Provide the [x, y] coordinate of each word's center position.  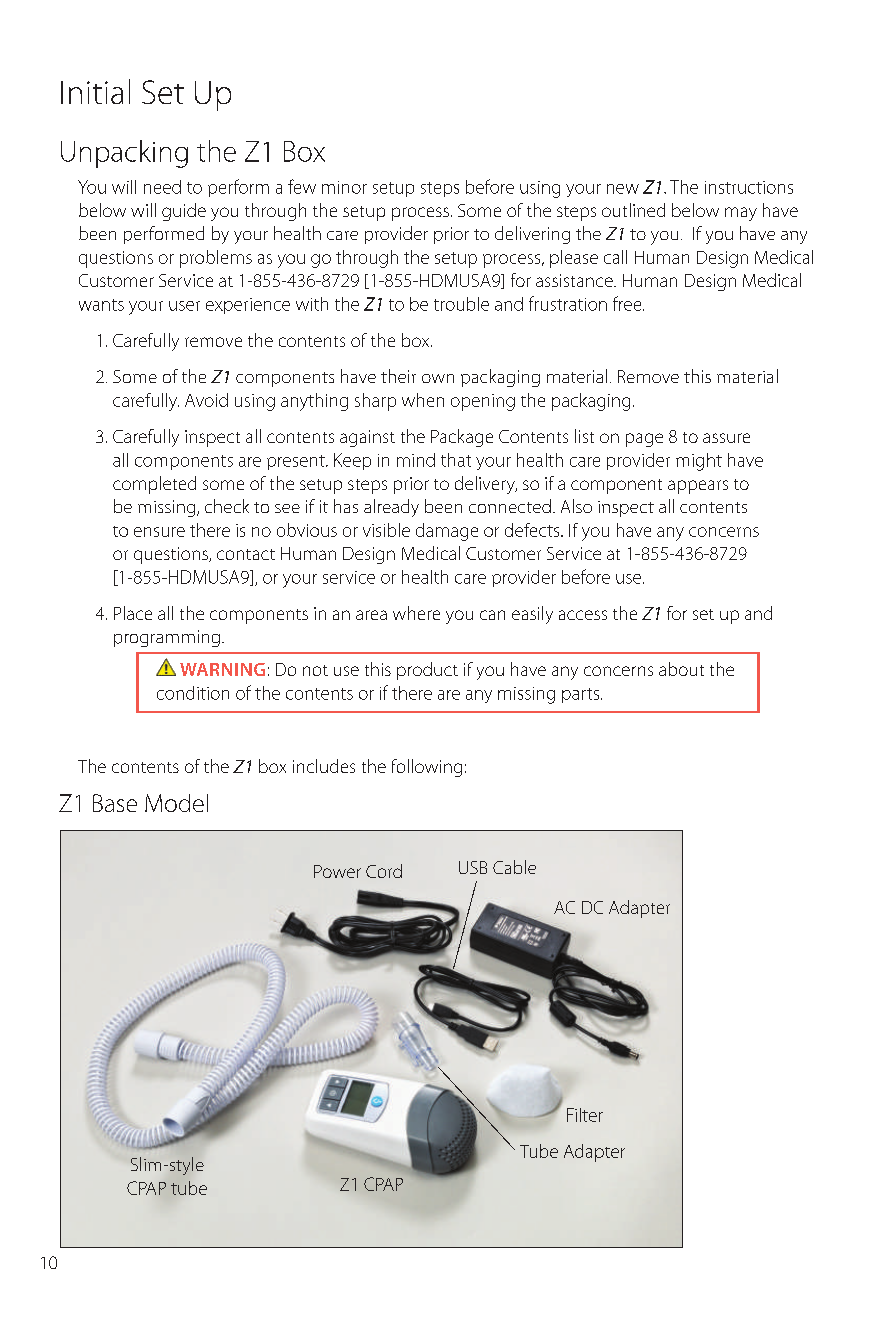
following [427, 768]
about [681, 669]
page [644, 440]
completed [154, 485]
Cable [514, 867]
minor [344, 187]
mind [416, 460]
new [623, 189]
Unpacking [124, 154]
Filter [585, 1115]
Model [176, 803]
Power [337, 871]
